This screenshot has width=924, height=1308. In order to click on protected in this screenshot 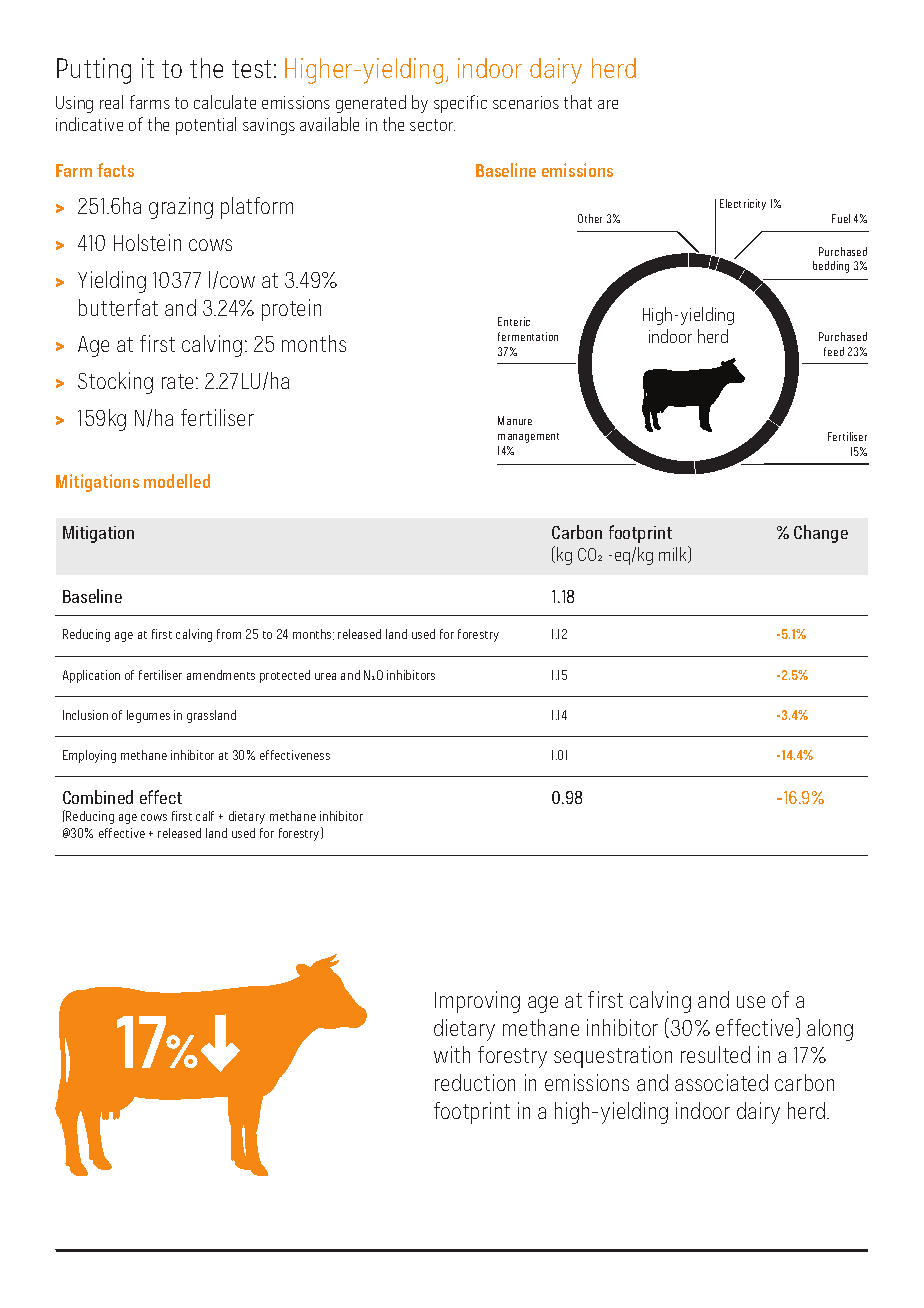, I will do `click(285, 676)`.
